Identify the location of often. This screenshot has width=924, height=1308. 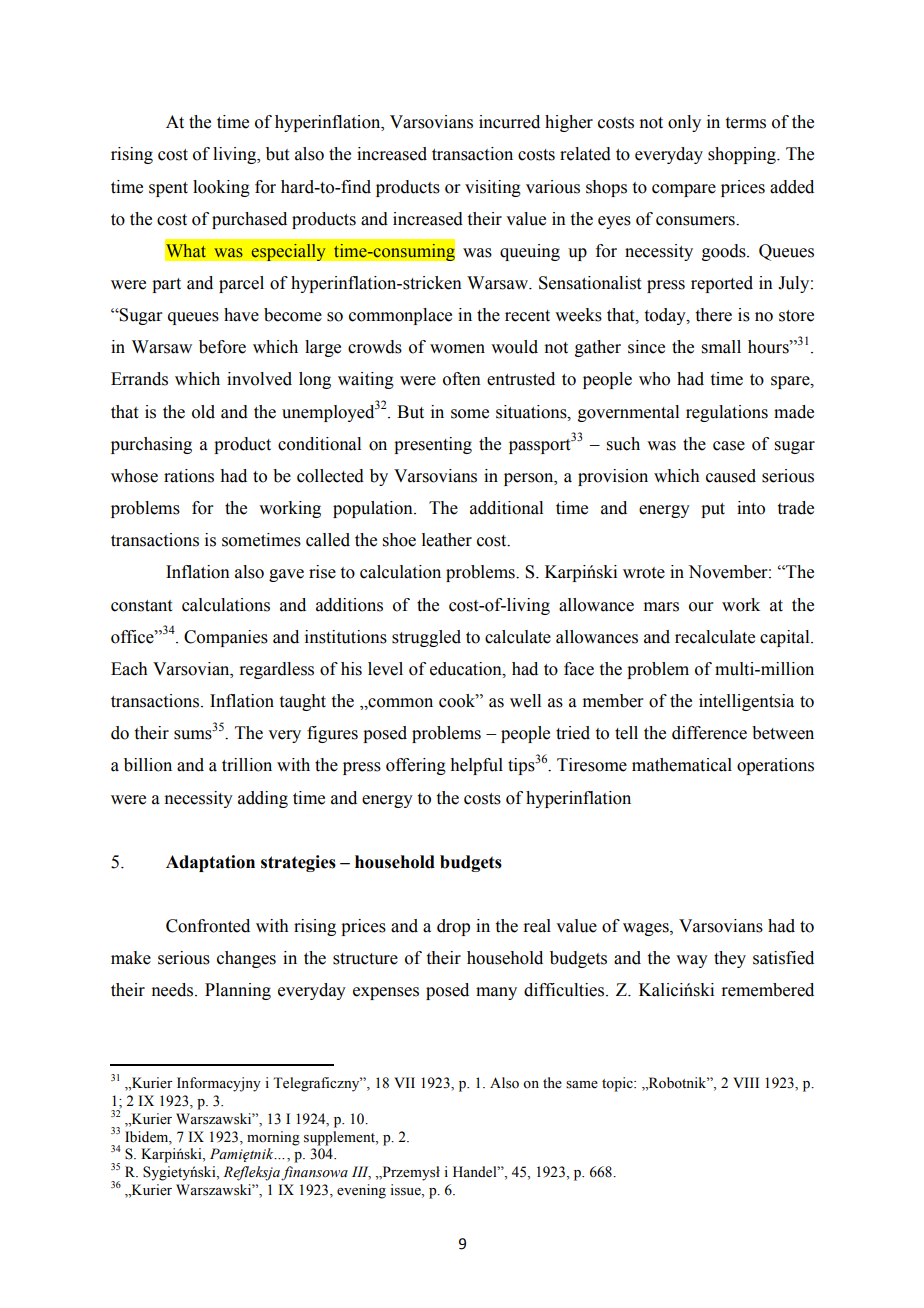
(462, 379).
